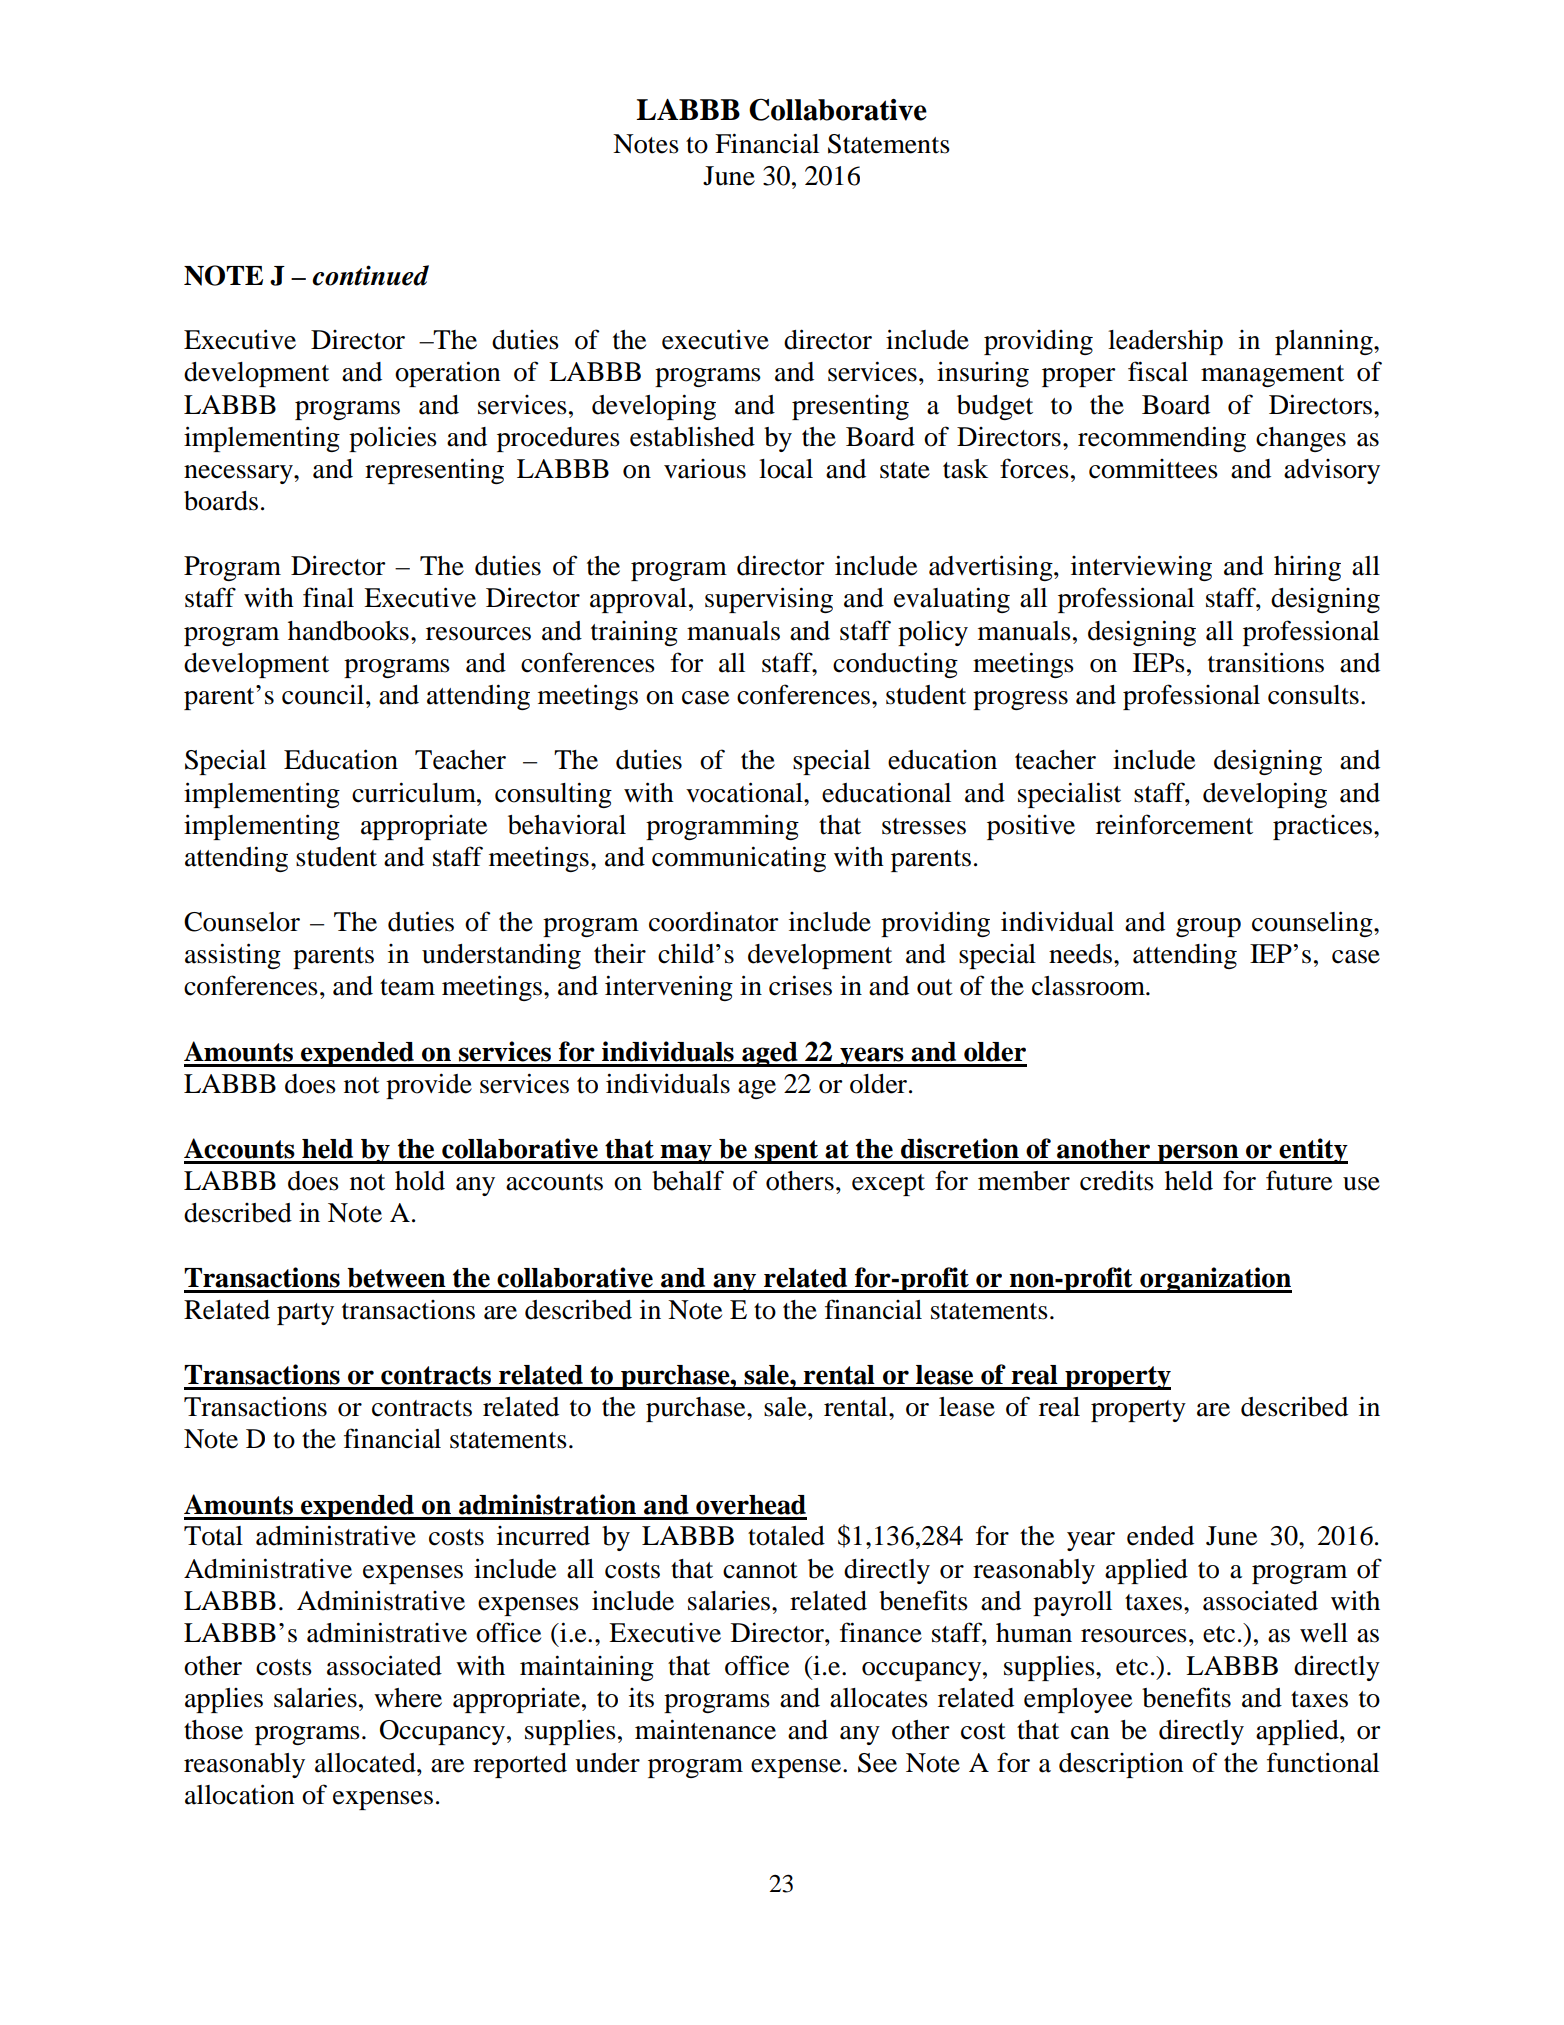 The height and width of the screenshot is (2025, 1564). Describe the element at coordinates (705, 1729) in the screenshot. I see `maintenance` at that location.
